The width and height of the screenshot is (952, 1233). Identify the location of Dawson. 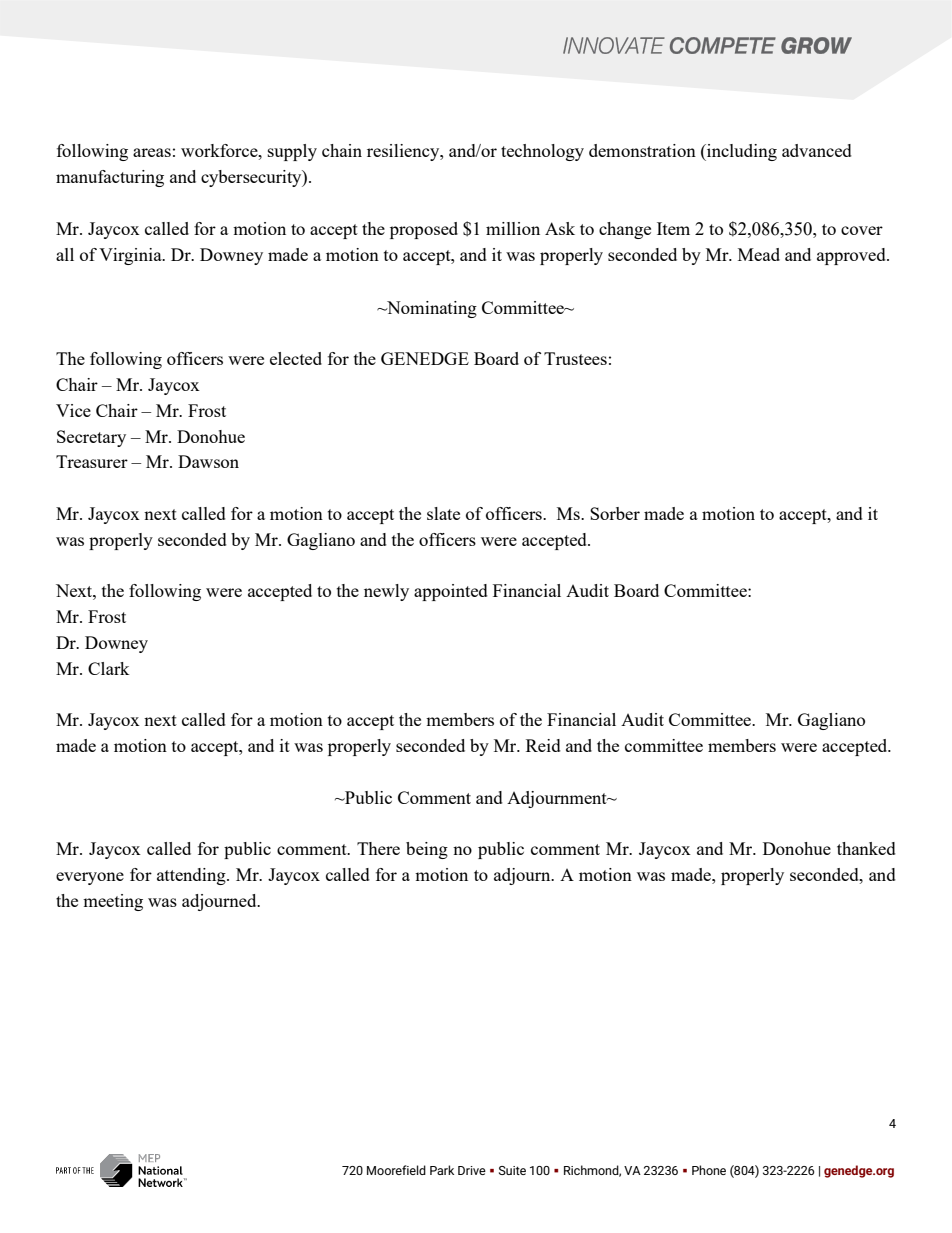
(208, 461).
